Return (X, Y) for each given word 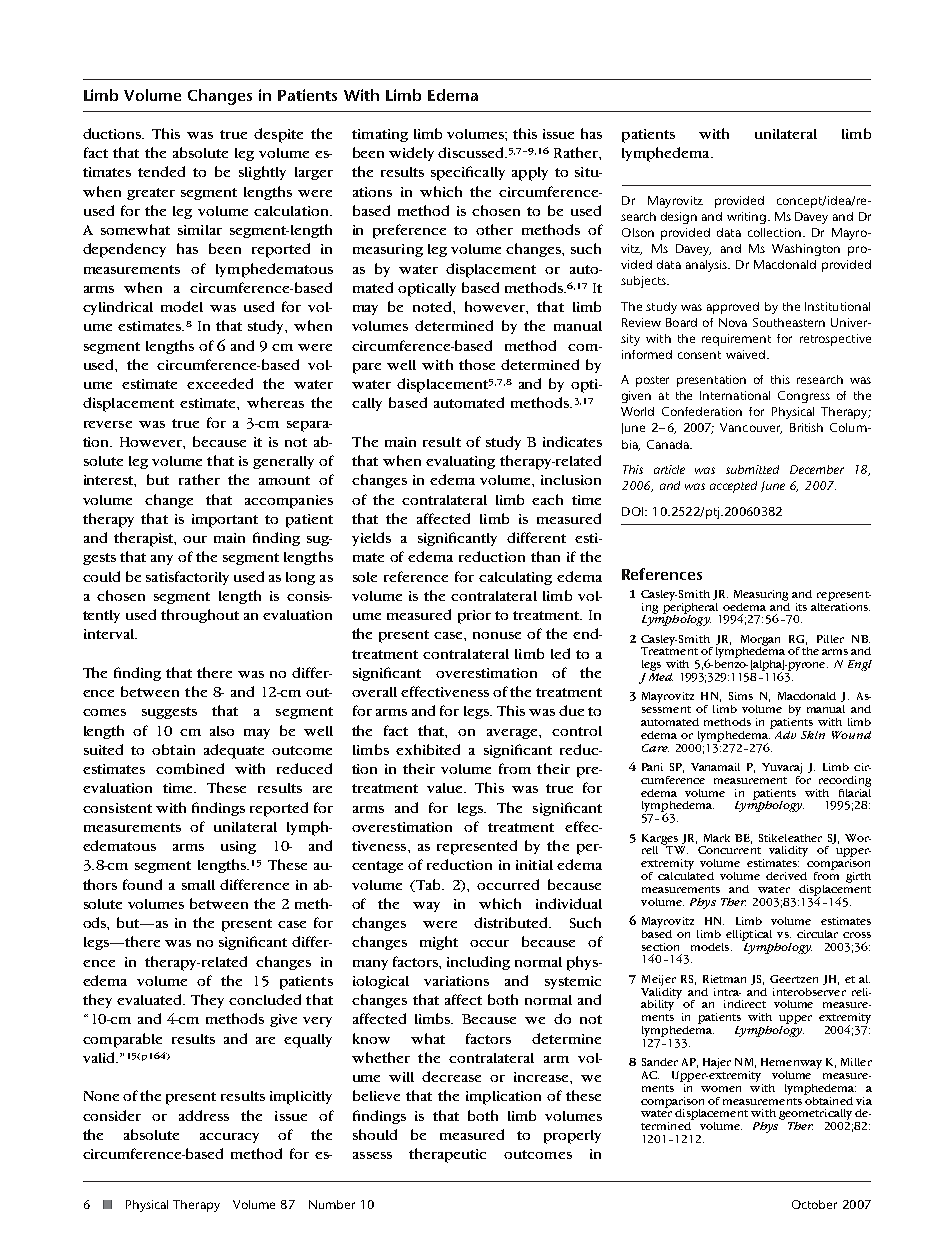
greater (151, 194)
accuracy (229, 1138)
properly (572, 1137)
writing (746, 218)
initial (534, 865)
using (238, 847)
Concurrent (729, 850)
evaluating (460, 462)
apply (530, 174)
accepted (733, 487)
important (225, 521)
